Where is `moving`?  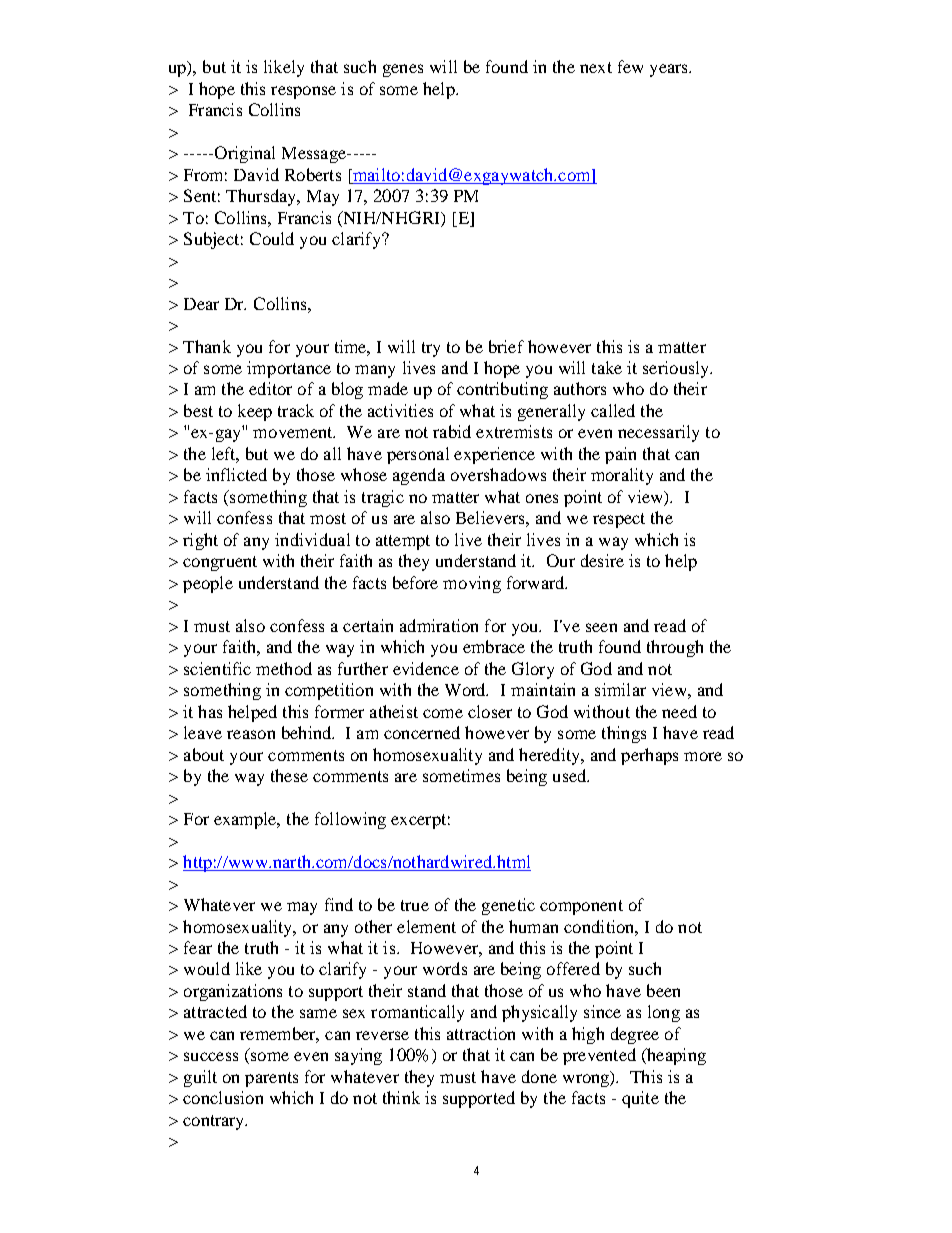 moving is located at coordinates (472, 584).
